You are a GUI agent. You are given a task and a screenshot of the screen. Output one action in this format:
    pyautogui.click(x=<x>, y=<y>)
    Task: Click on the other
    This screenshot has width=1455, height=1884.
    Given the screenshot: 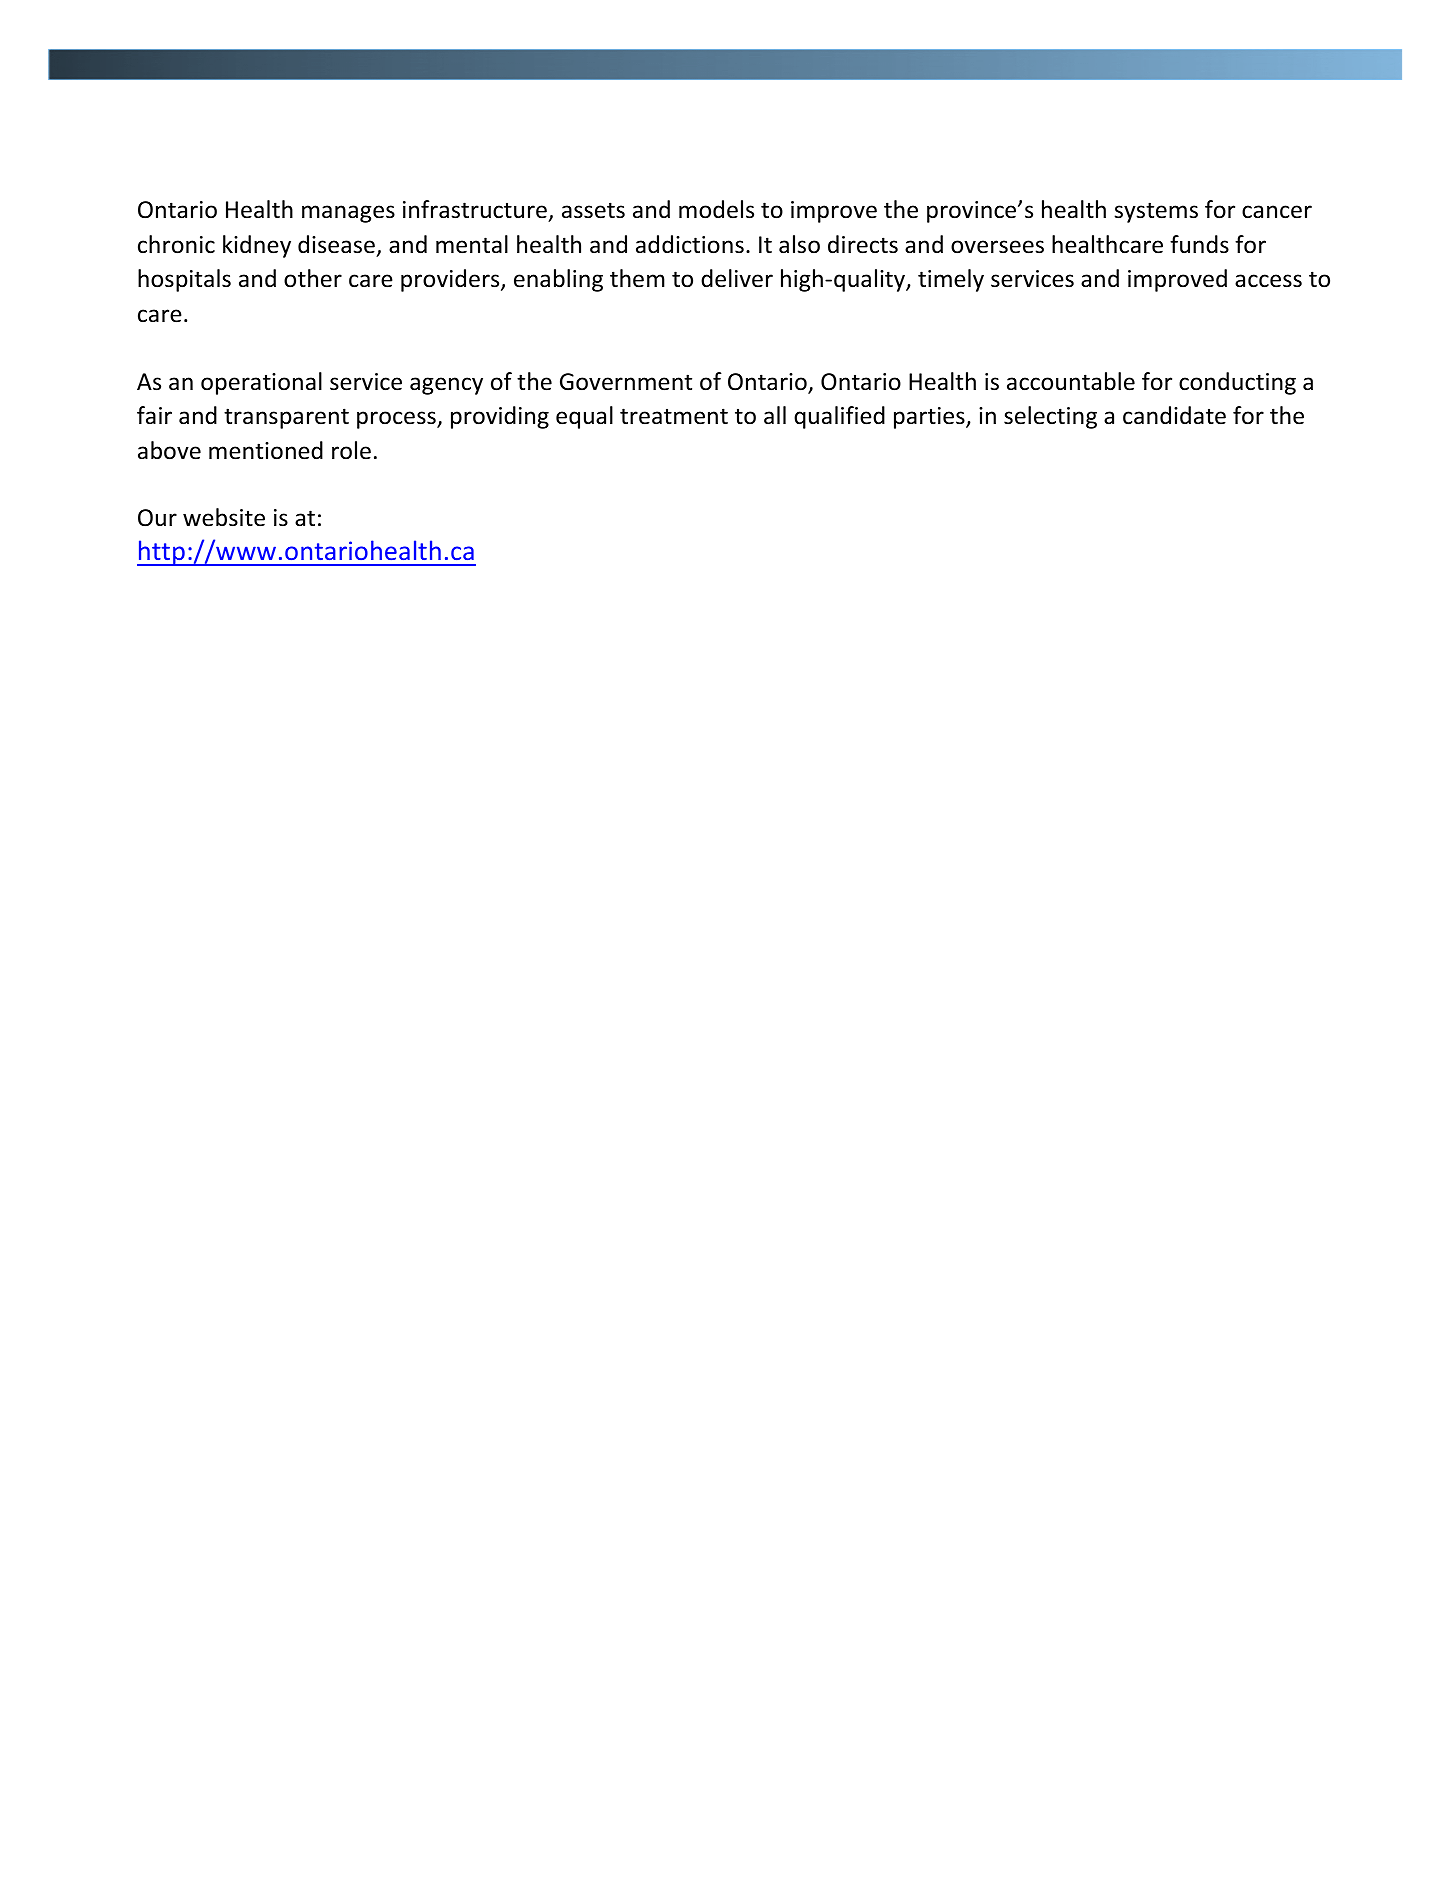 What is the action you would take?
    pyautogui.click(x=313, y=278)
